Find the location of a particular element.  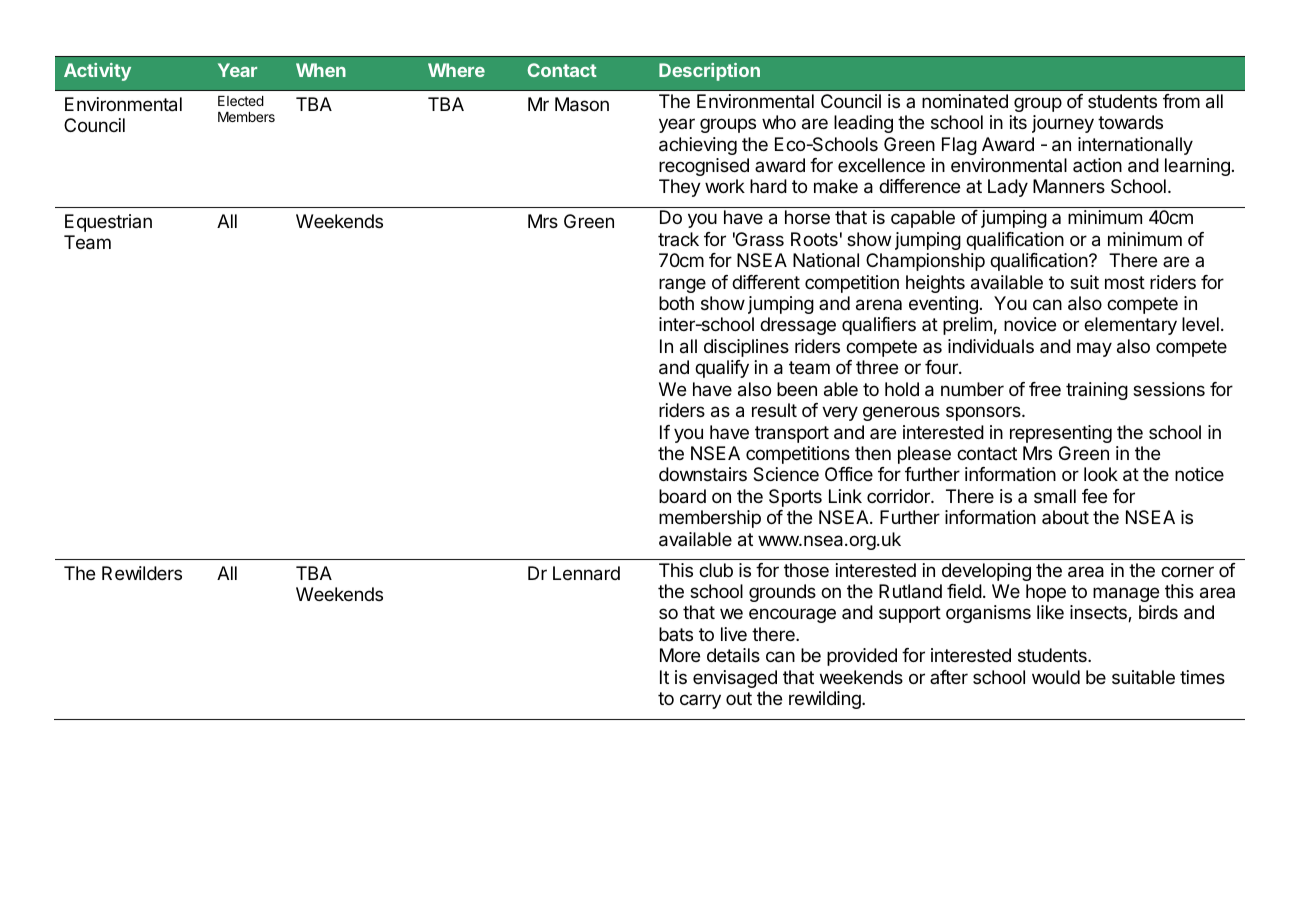

qualify is located at coordinates (722, 369).
